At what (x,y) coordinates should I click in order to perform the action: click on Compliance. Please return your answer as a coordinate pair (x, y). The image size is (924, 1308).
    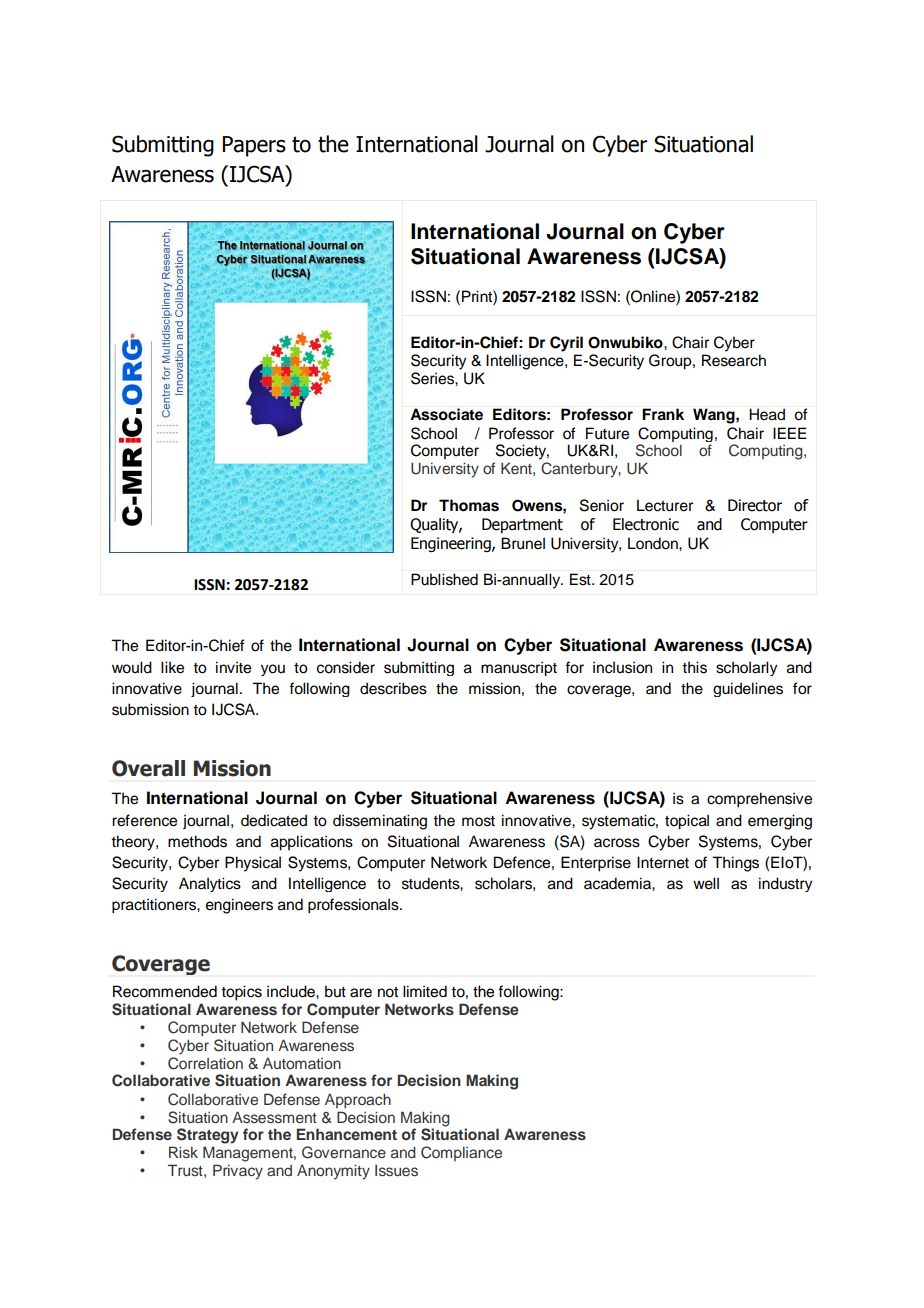
    Looking at the image, I should click on (461, 1153).
